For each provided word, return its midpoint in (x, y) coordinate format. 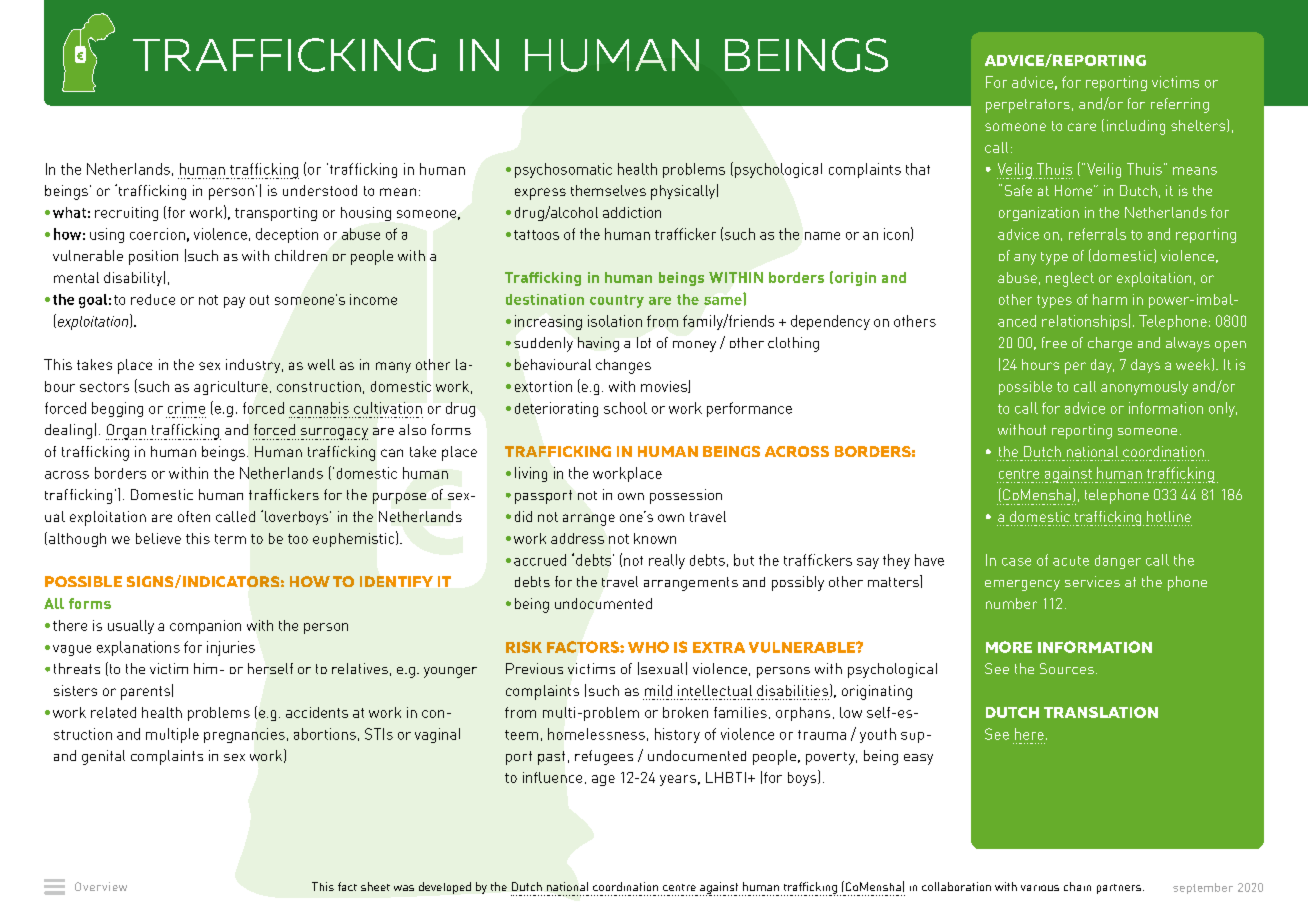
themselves (608, 190)
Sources (1067, 668)
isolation (615, 321)
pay (234, 302)
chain (1077, 886)
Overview (101, 886)
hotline (1169, 516)
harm (1110, 299)
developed (445, 888)
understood (320, 190)
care (1082, 127)
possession (686, 496)
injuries (231, 648)
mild (658, 690)
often (194, 516)
